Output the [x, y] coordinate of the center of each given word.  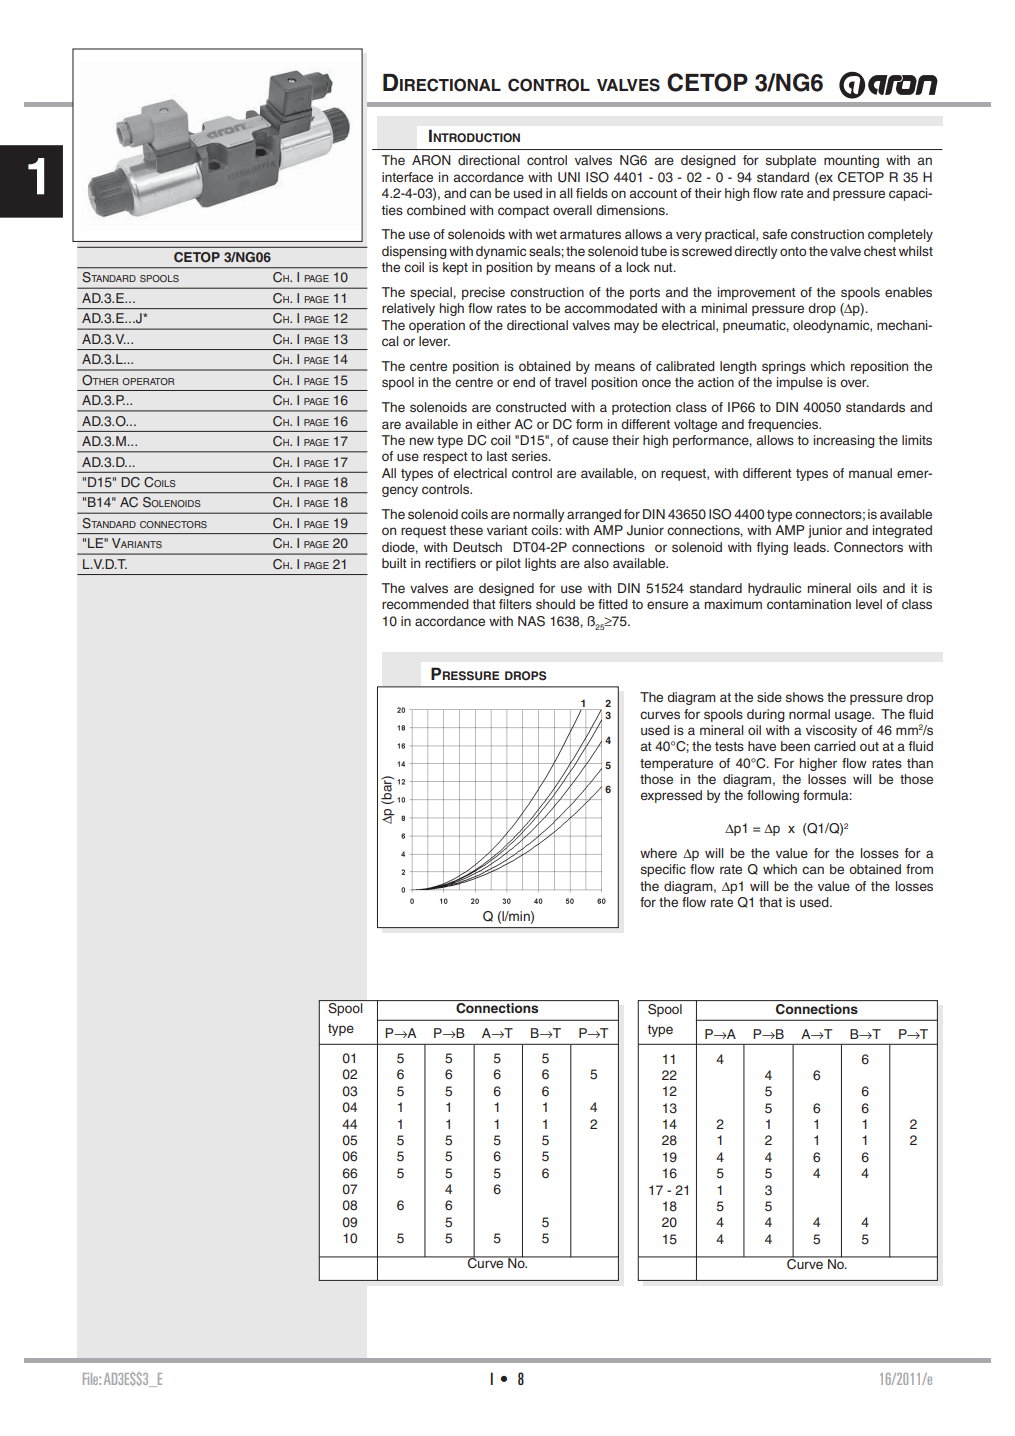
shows [805, 697]
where [658, 853]
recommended [425, 604]
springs [784, 367]
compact [523, 212]
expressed [671, 796]
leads [811, 547]
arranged [594, 515]
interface [407, 177]
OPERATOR [148, 381]
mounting [851, 161]
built [394, 563]
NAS [531, 621]
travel [570, 382]
